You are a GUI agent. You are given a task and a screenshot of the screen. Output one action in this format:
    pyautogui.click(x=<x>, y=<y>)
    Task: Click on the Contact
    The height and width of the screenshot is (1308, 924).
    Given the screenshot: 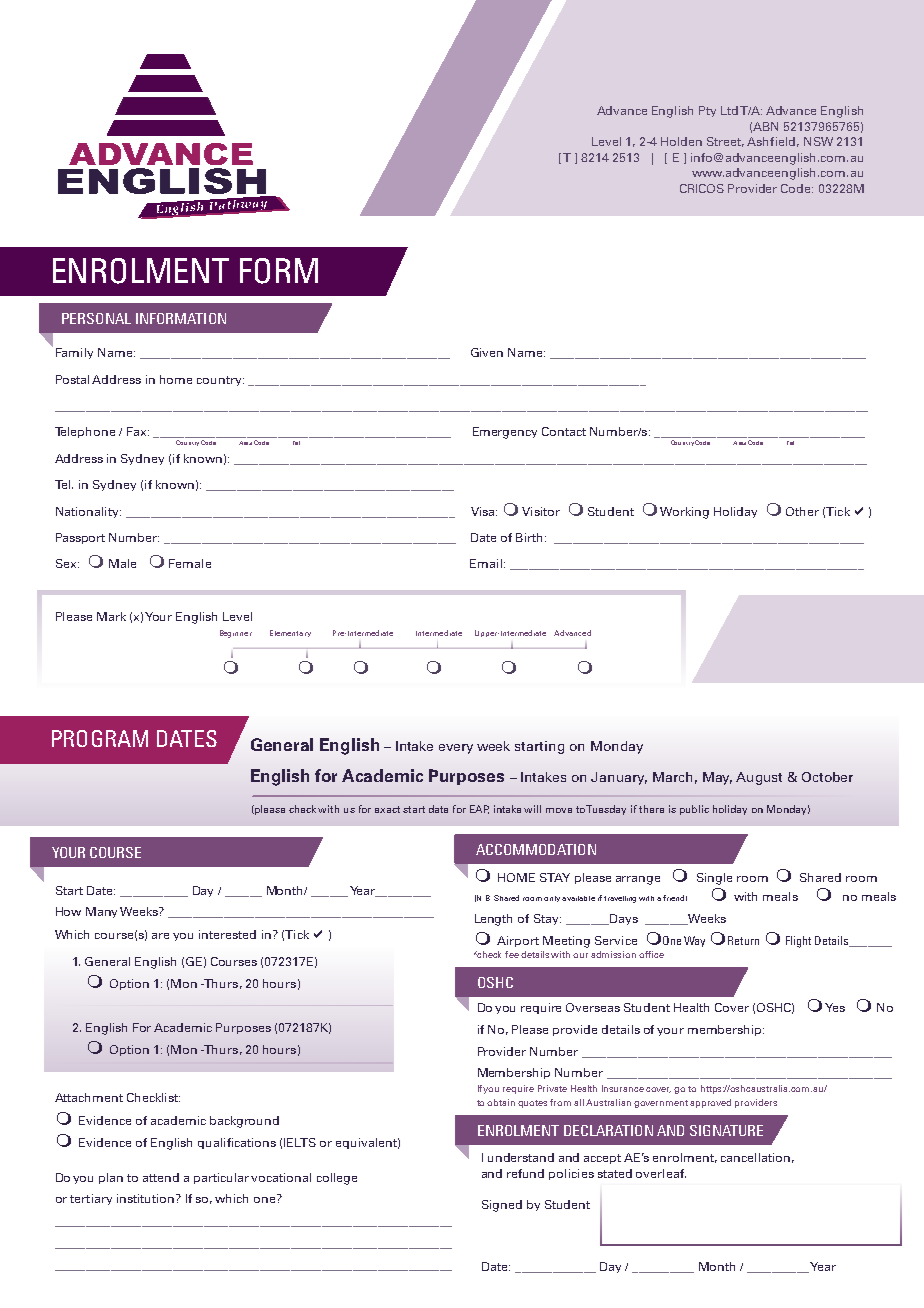 What is the action you would take?
    pyautogui.click(x=564, y=431)
